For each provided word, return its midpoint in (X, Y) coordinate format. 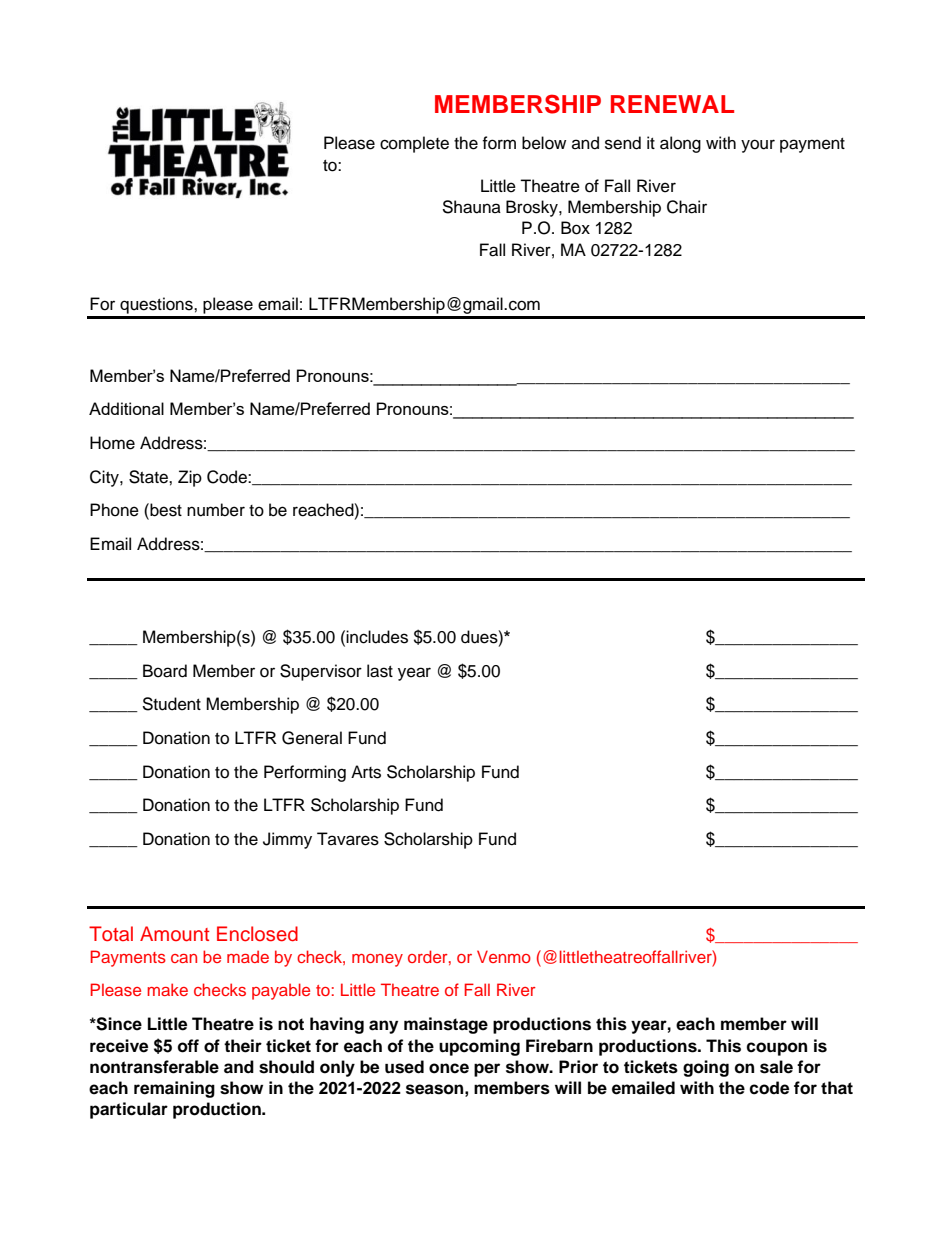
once (449, 1068)
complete (414, 144)
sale (776, 1067)
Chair (687, 207)
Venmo (504, 956)
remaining (174, 1089)
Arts (366, 772)
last (380, 671)
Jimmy (287, 840)
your (758, 146)
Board (165, 671)
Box (575, 228)
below (544, 143)
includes (377, 637)
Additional (126, 408)
